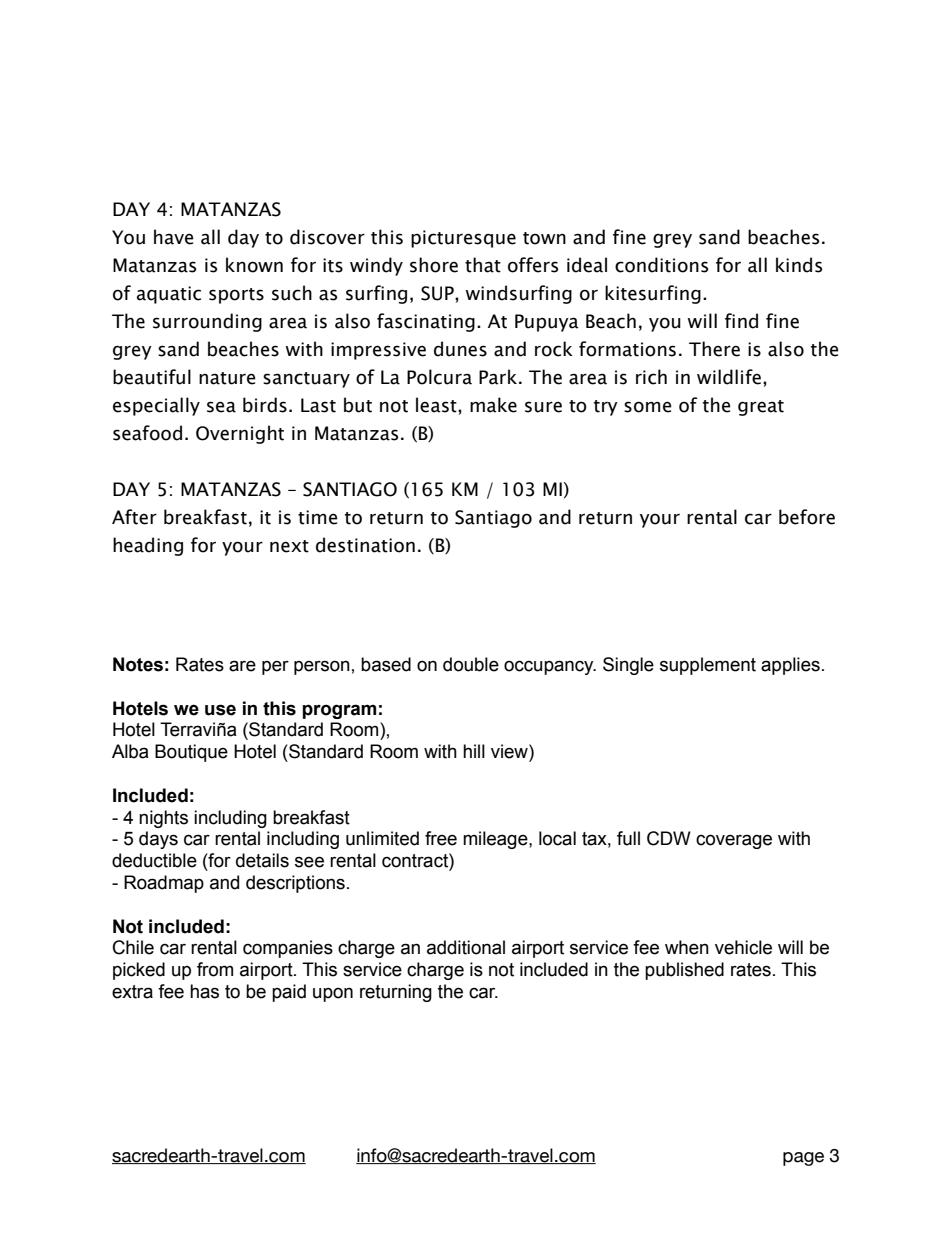 This screenshot has width=952, height=1233. Describe the element at coordinates (708, 666) in the screenshot. I see `supplement` at that location.
